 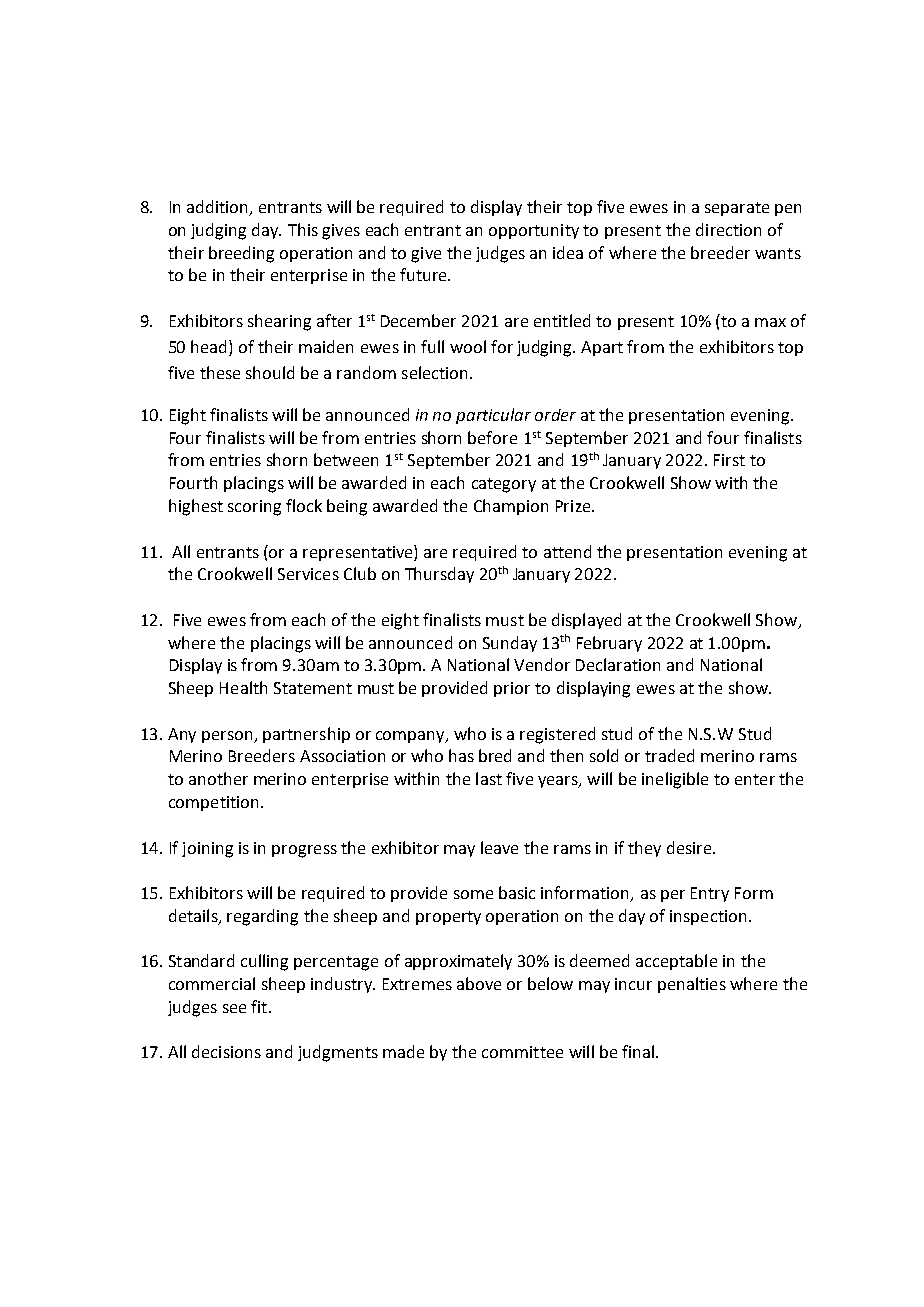 What do you see at coordinates (254, 508) in the screenshot?
I see `scoring` at bounding box center [254, 508].
